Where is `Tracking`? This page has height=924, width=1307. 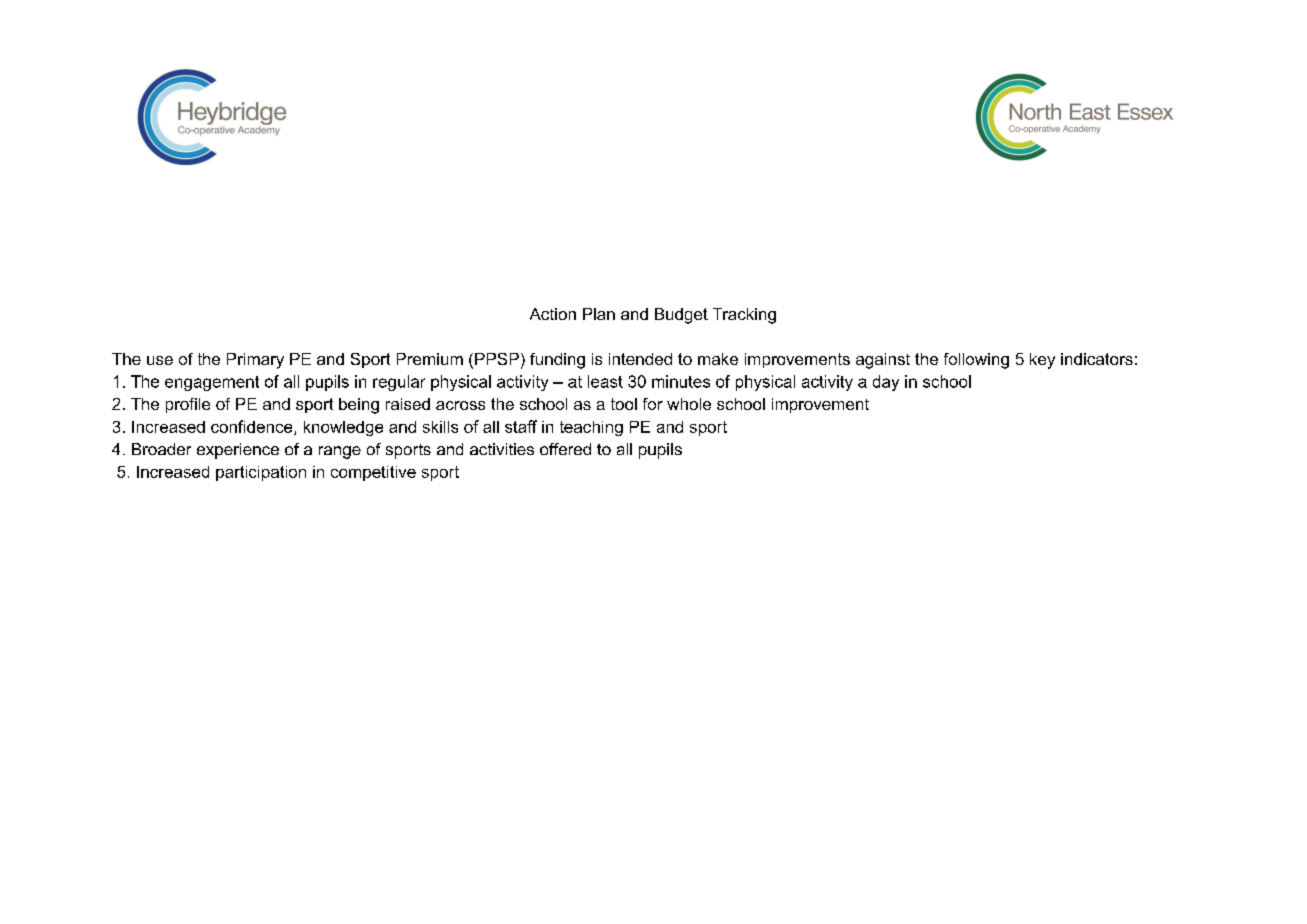
Tracking is located at coordinates (744, 316).
